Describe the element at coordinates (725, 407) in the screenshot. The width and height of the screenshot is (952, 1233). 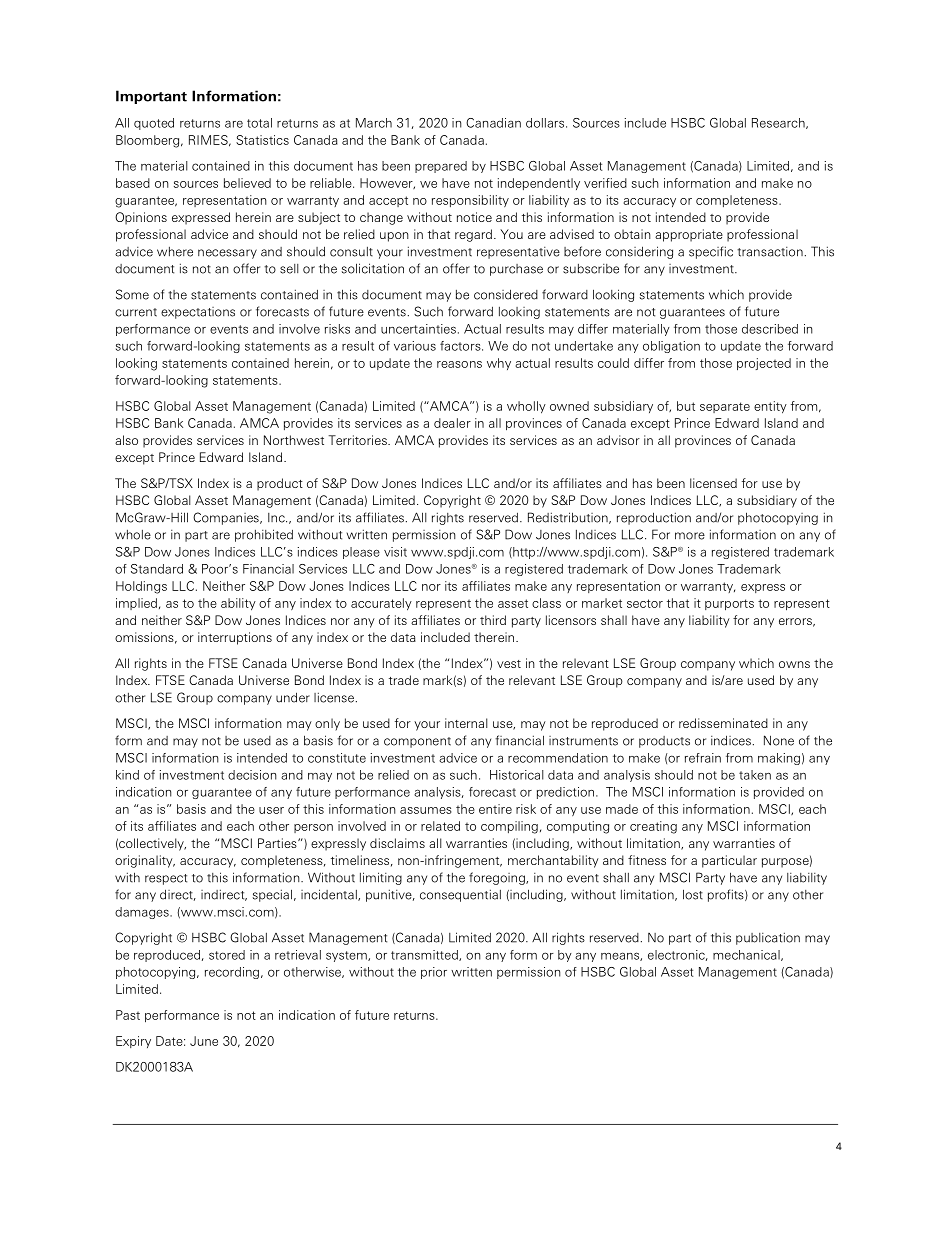
I see `separate` at that location.
